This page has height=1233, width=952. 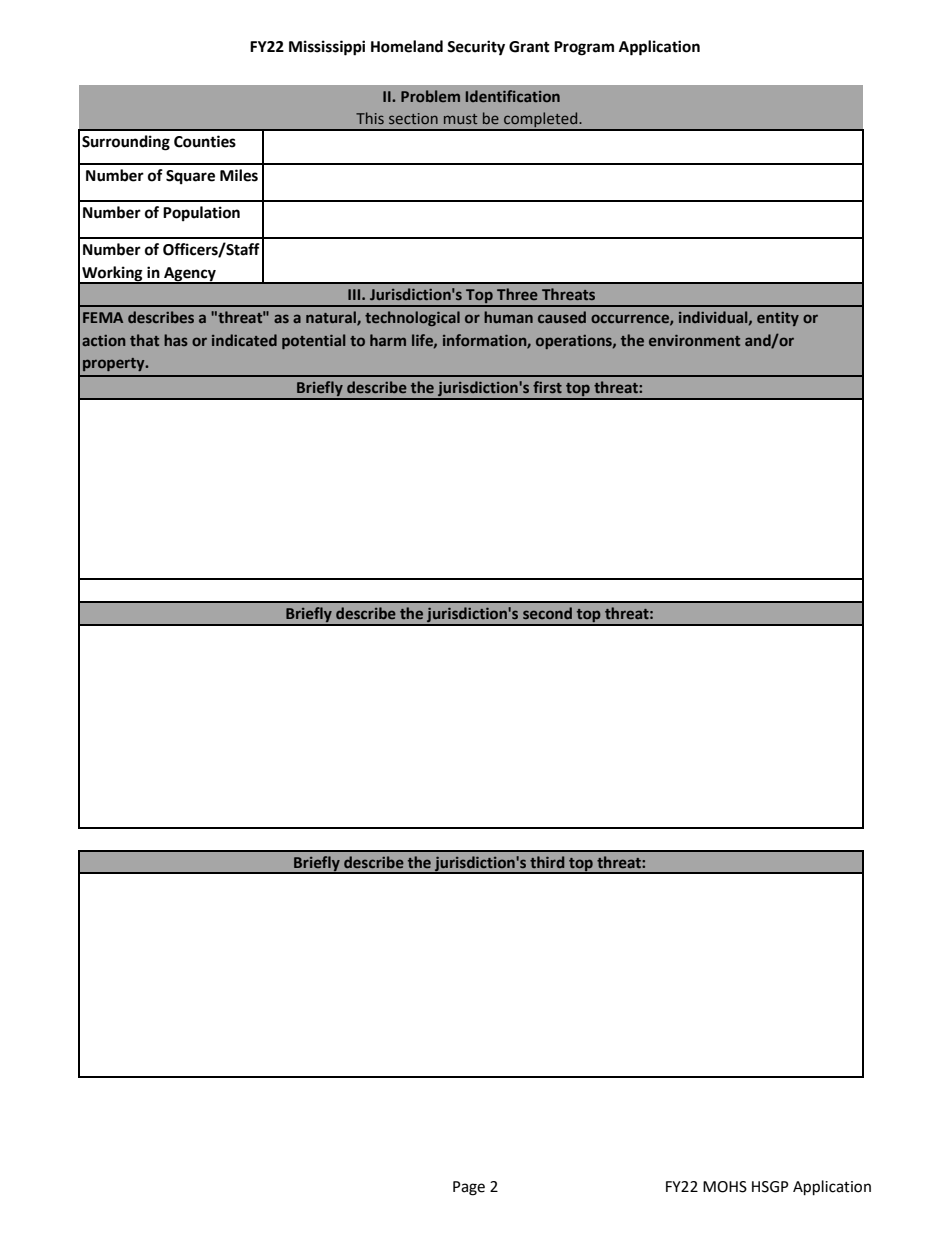 I want to click on has, so click(x=176, y=340).
